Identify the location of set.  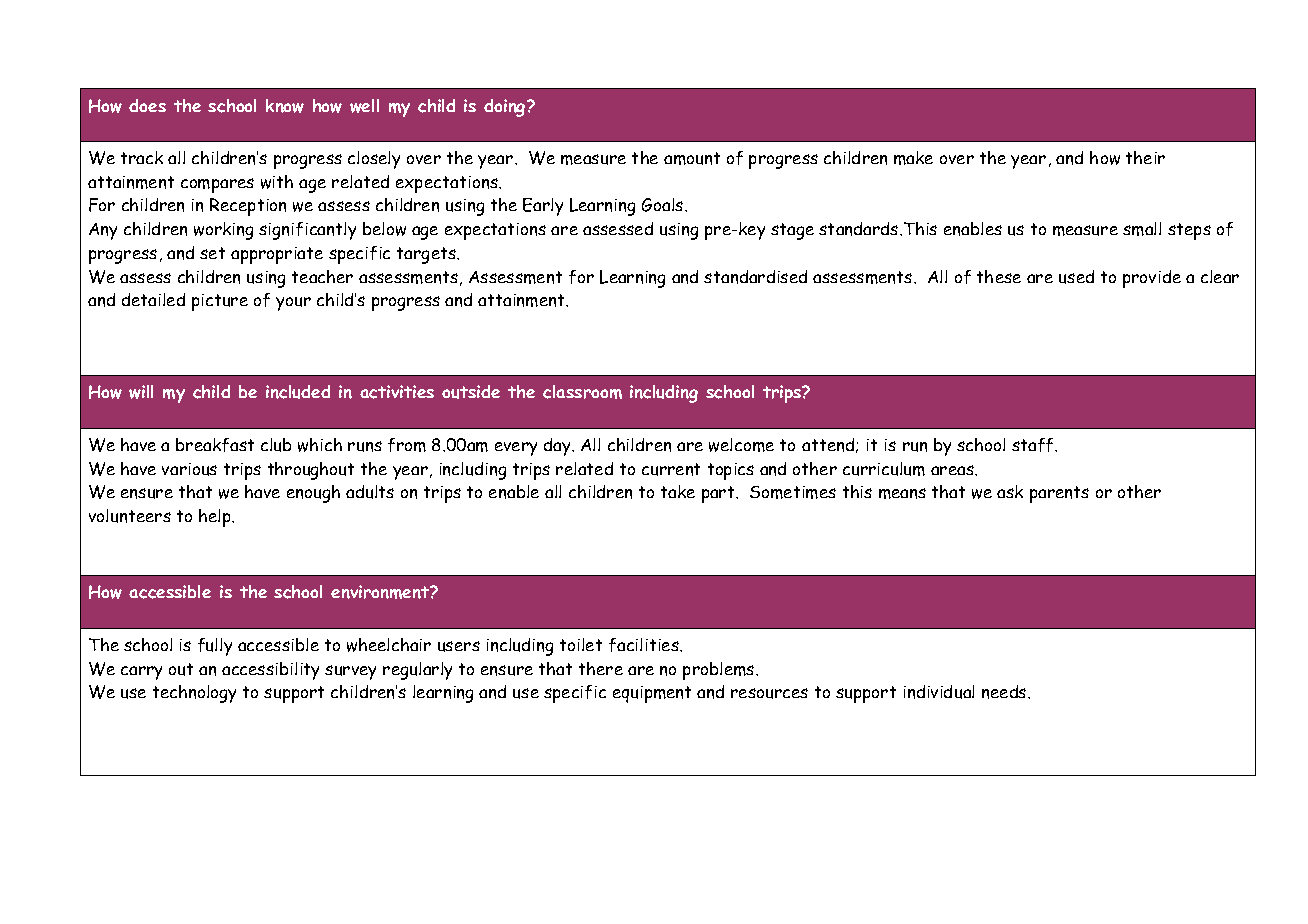
(212, 253).
